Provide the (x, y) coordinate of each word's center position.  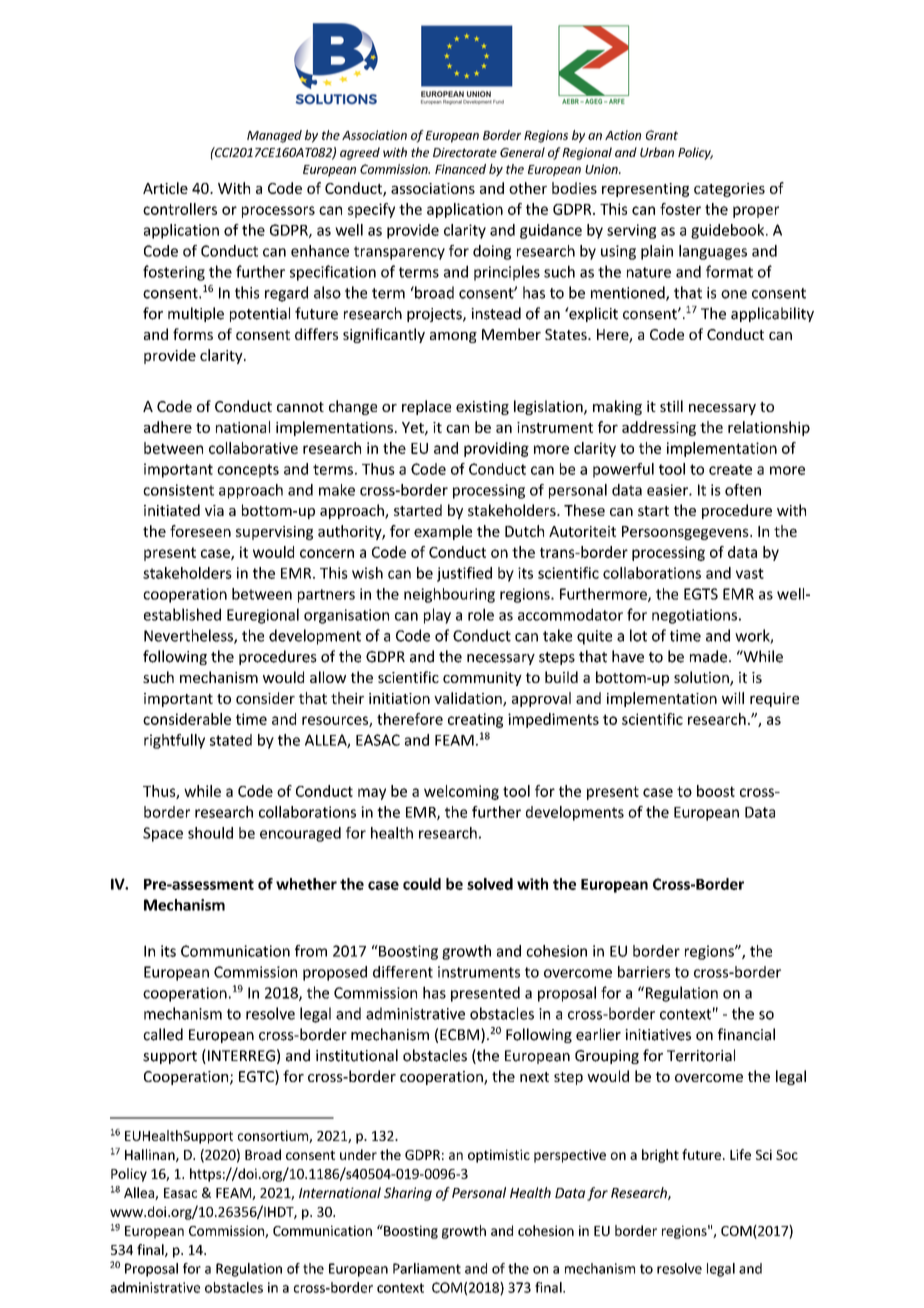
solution (702, 678)
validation (469, 699)
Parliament (427, 1268)
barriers (644, 972)
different (403, 972)
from (311, 951)
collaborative (253, 448)
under (358, 1154)
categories (729, 190)
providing (496, 449)
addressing (659, 428)
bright (660, 1156)
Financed (460, 169)
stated (231, 740)
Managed (274, 136)
